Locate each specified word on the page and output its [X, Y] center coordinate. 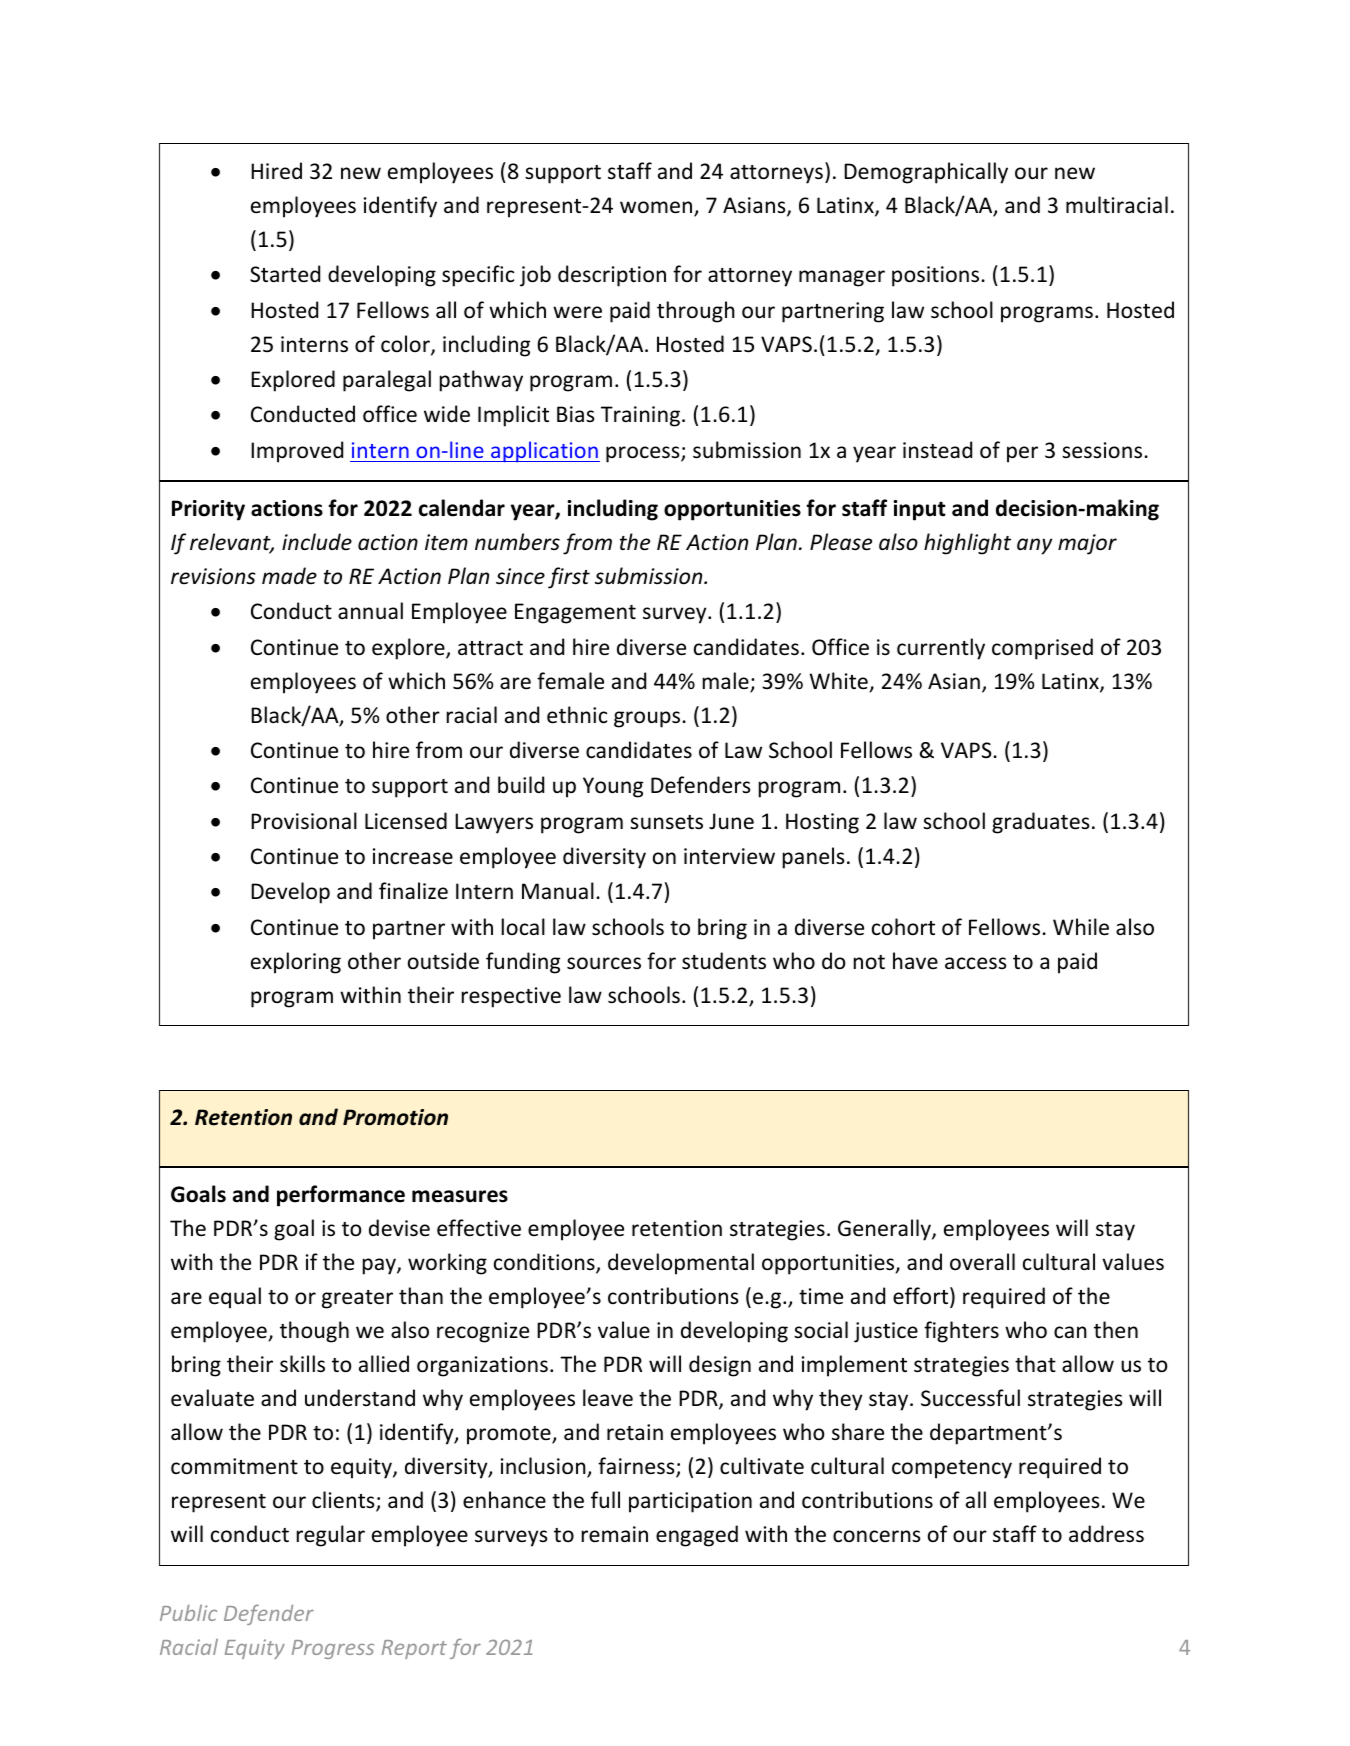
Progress [333, 1649]
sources [604, 963]
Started [285, 274]
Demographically [926, 173]
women [657, 208]
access [975, 963]
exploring [296, 963]
